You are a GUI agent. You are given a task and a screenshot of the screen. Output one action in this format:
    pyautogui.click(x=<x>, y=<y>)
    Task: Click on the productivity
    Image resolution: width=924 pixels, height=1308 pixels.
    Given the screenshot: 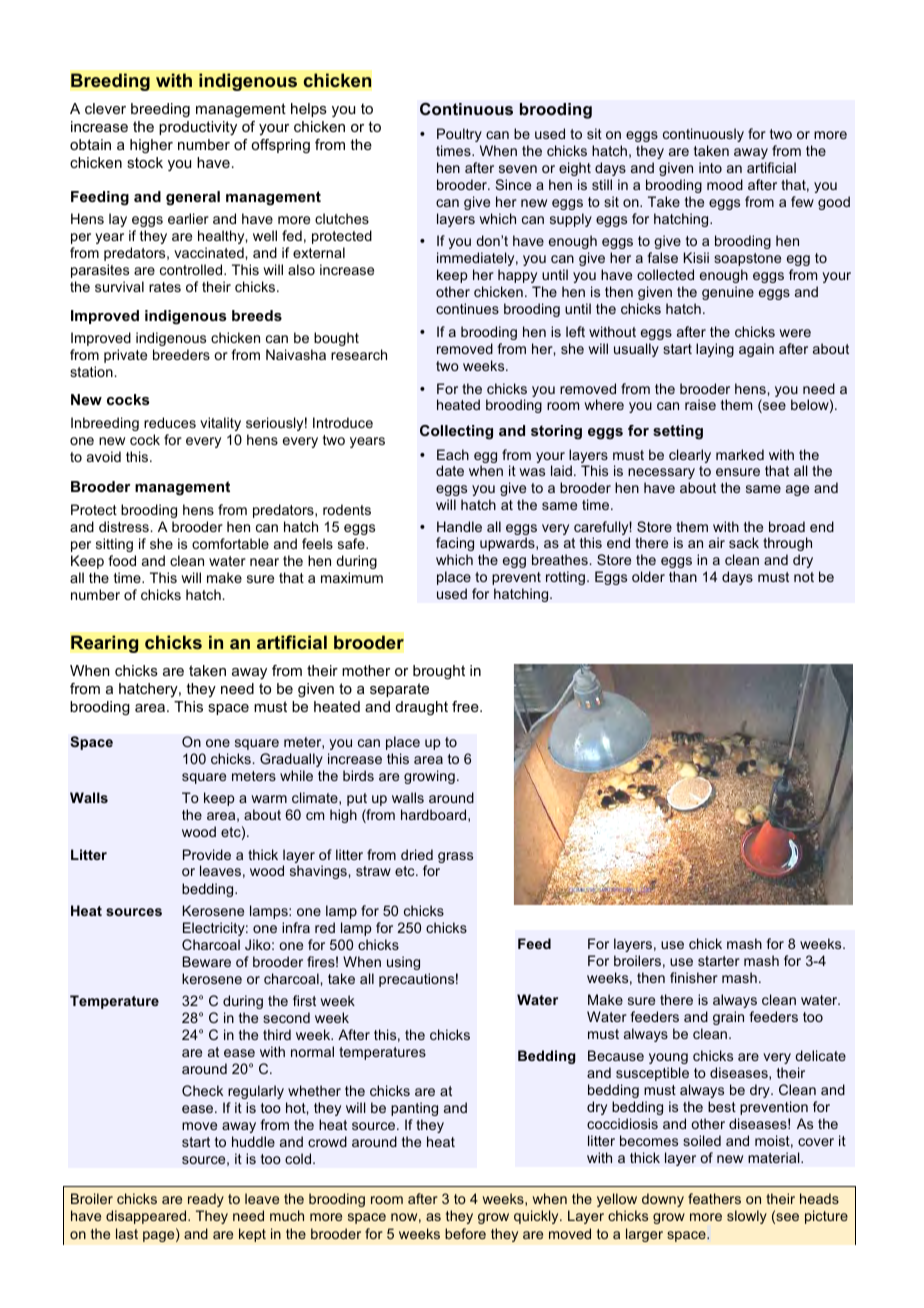 What is the action you would take?
    pyautogui.click(x=198, y=128)
